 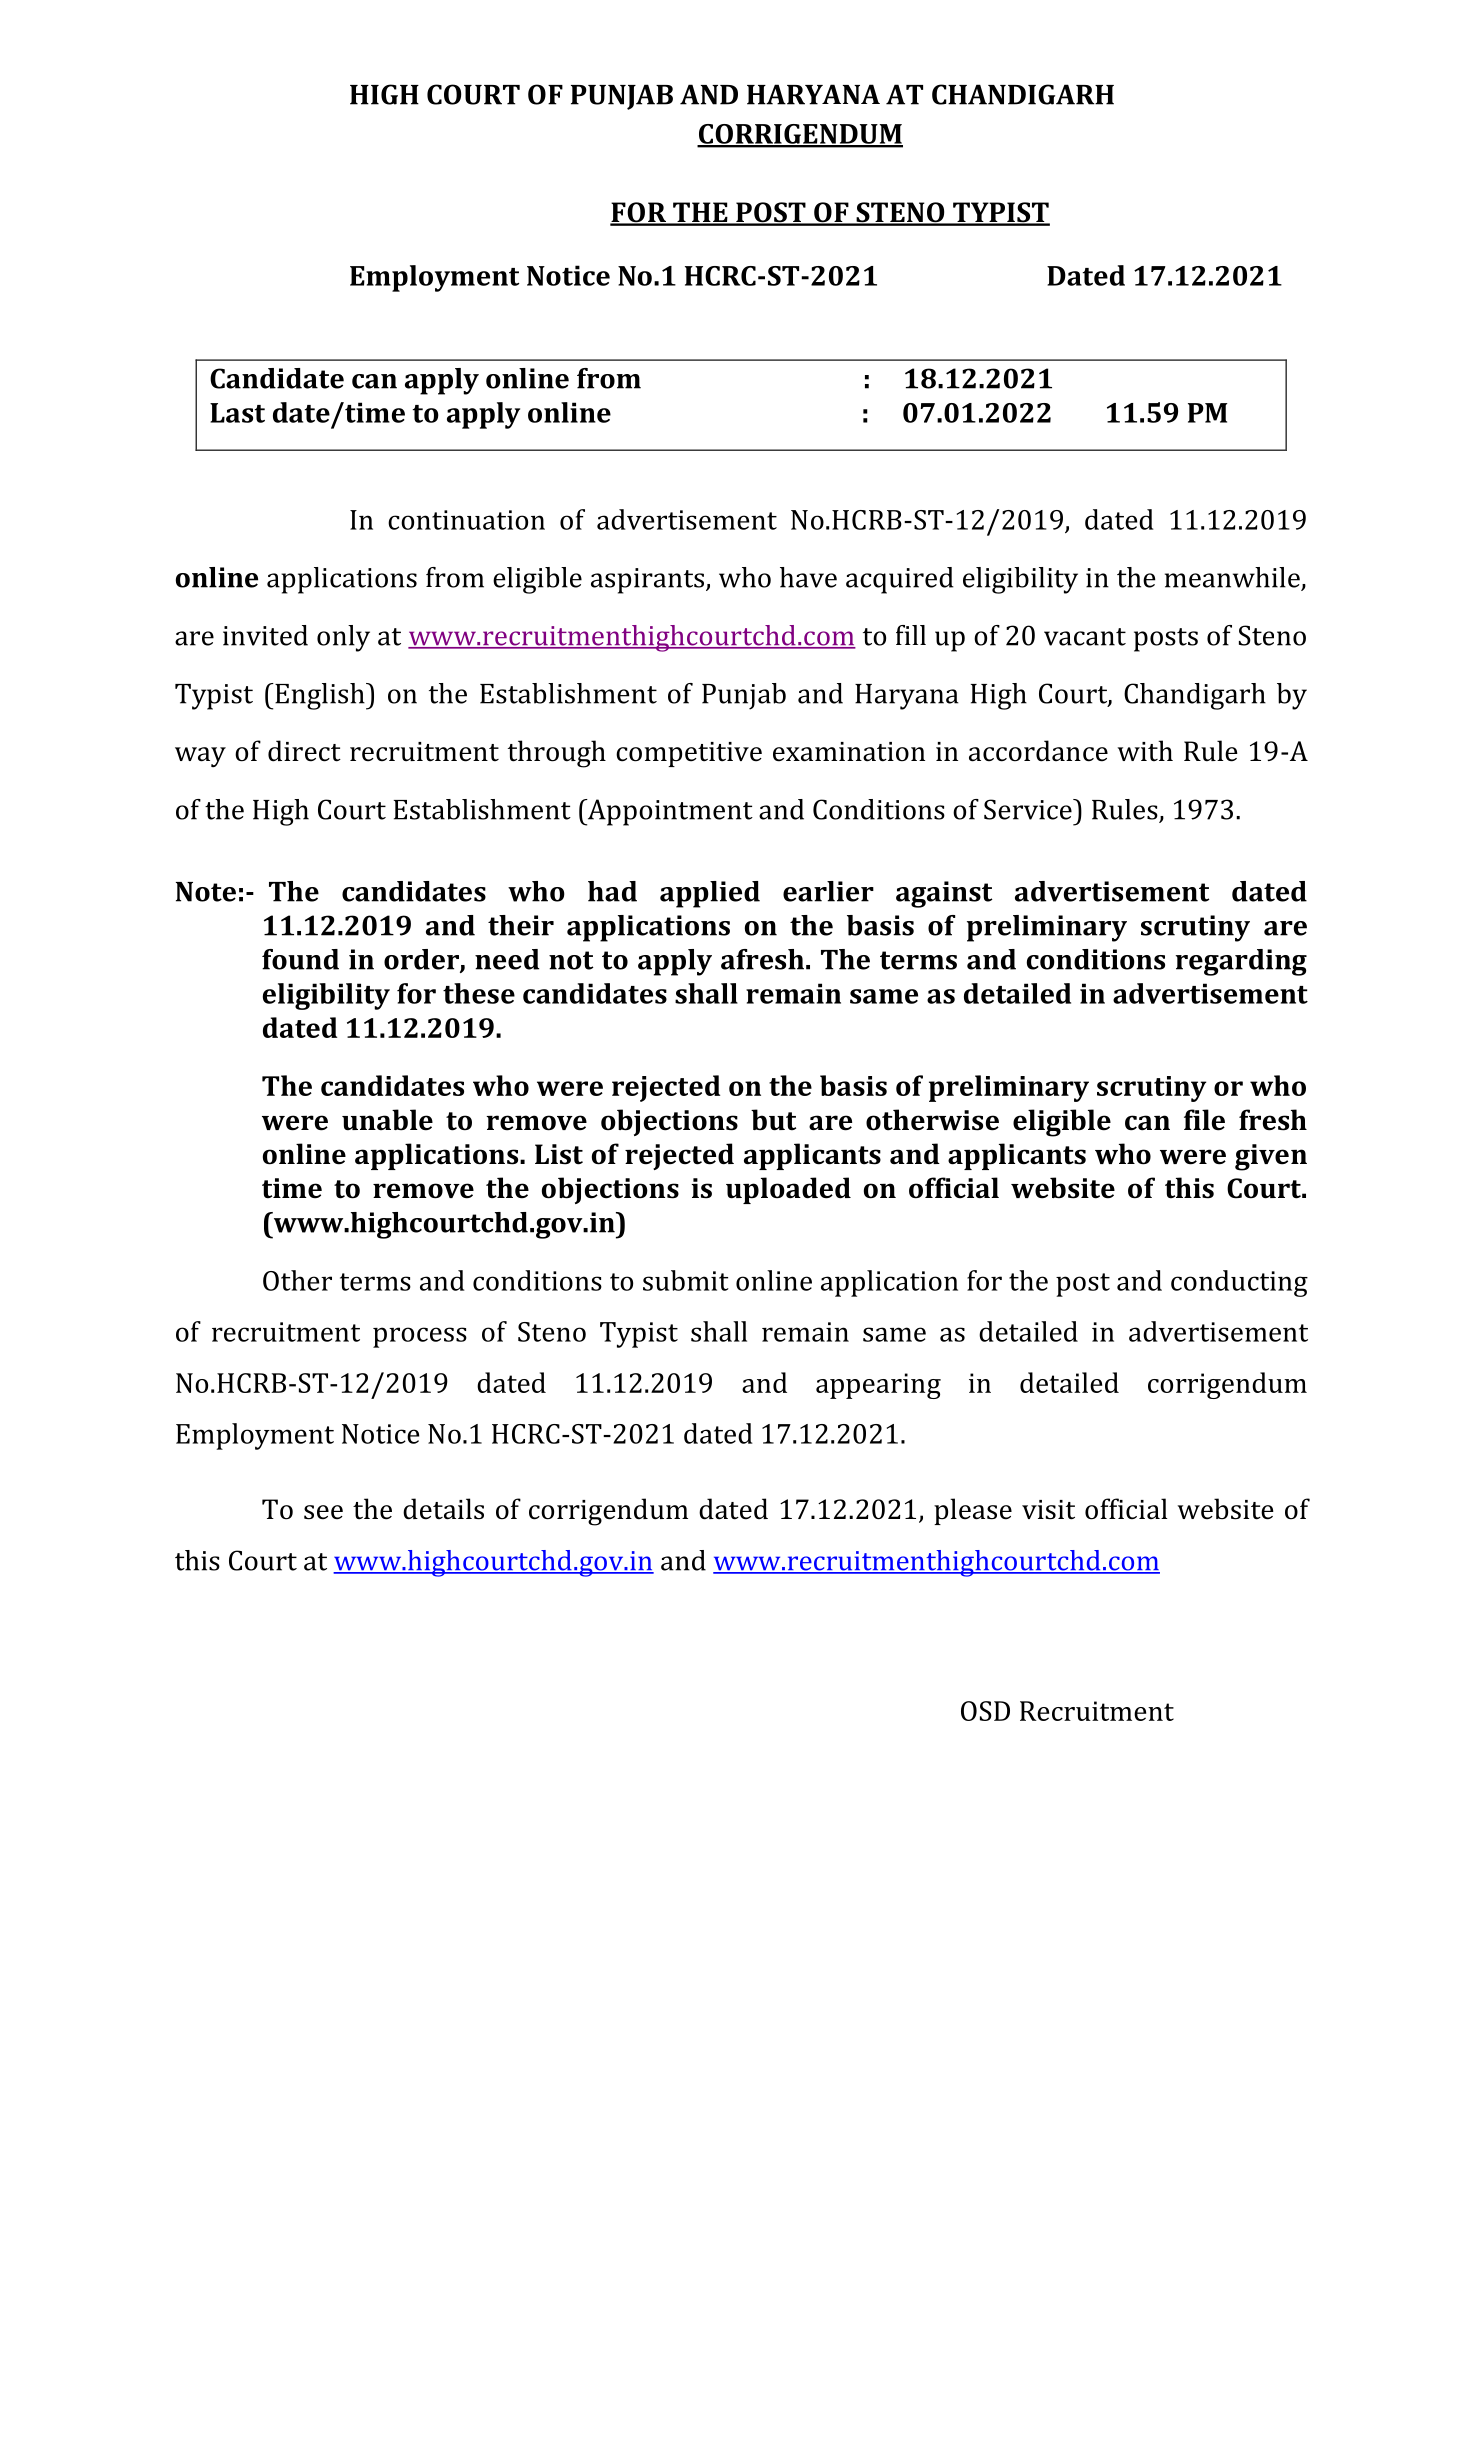 What do you see at coordinates (773, 1120) in the page?
I see `but` at bounding box center [773, 1120].
